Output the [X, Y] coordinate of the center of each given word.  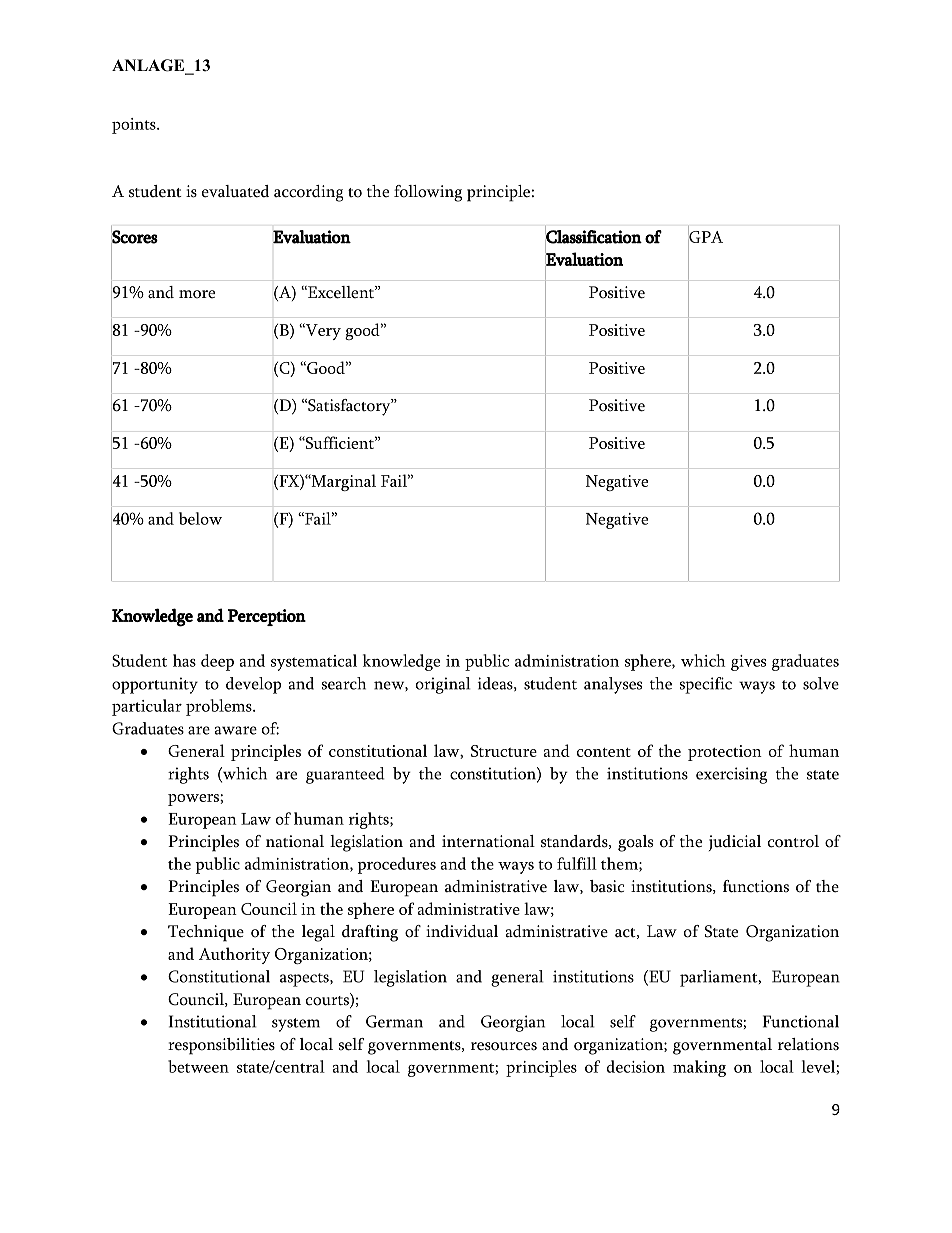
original [443, 685]
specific [706, 685]
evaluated [235, 191]
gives [748, 663]
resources [504, 1046]
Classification [594, 237]
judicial [735, 843]
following [428, 193]
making [699, 1068]
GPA [706, 237]
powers [194, 800]
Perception [267, 617]
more [197, 294]
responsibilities [221, 1046]
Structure [504, 751]
